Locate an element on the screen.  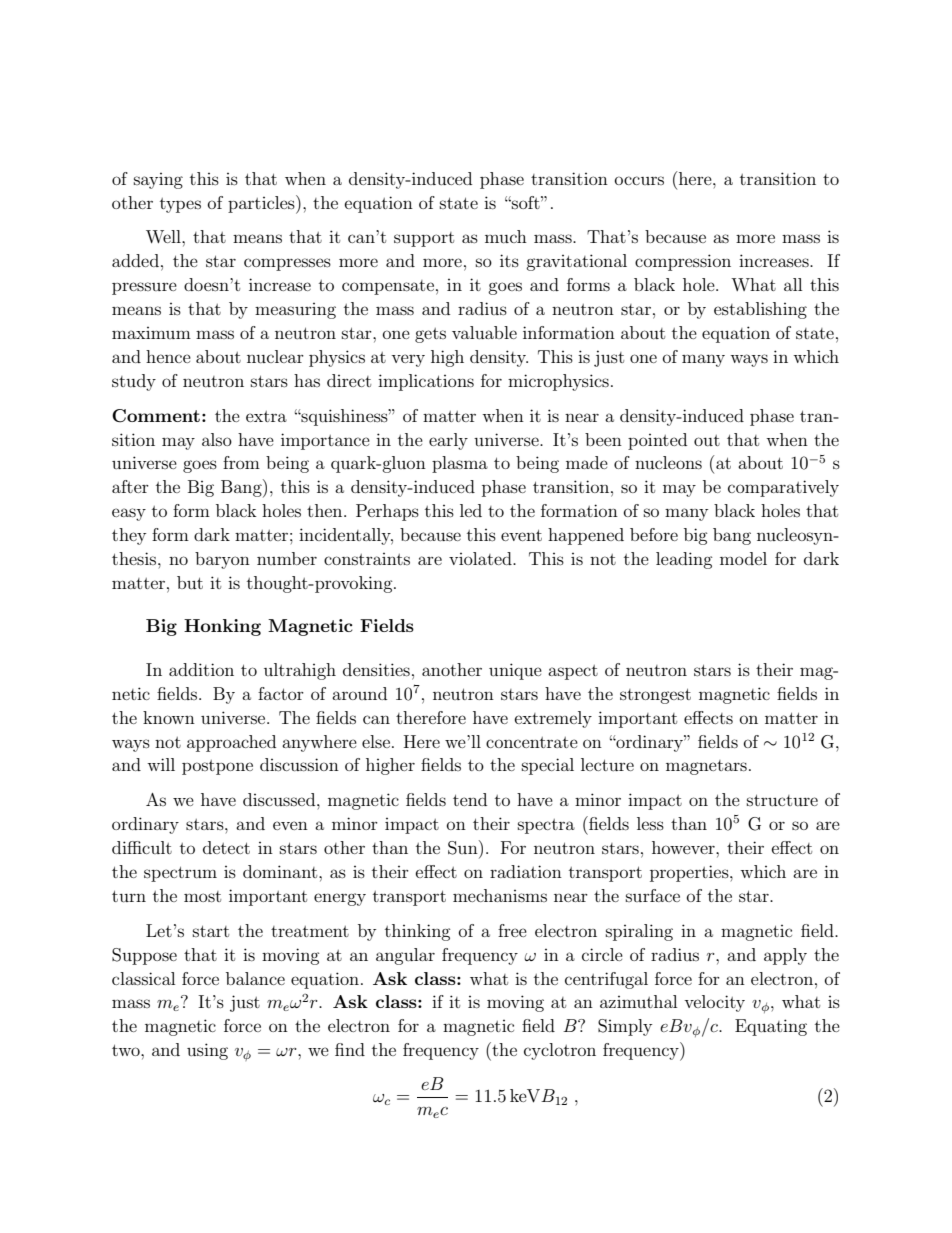
pointed is located at coordinates (657, 441).
